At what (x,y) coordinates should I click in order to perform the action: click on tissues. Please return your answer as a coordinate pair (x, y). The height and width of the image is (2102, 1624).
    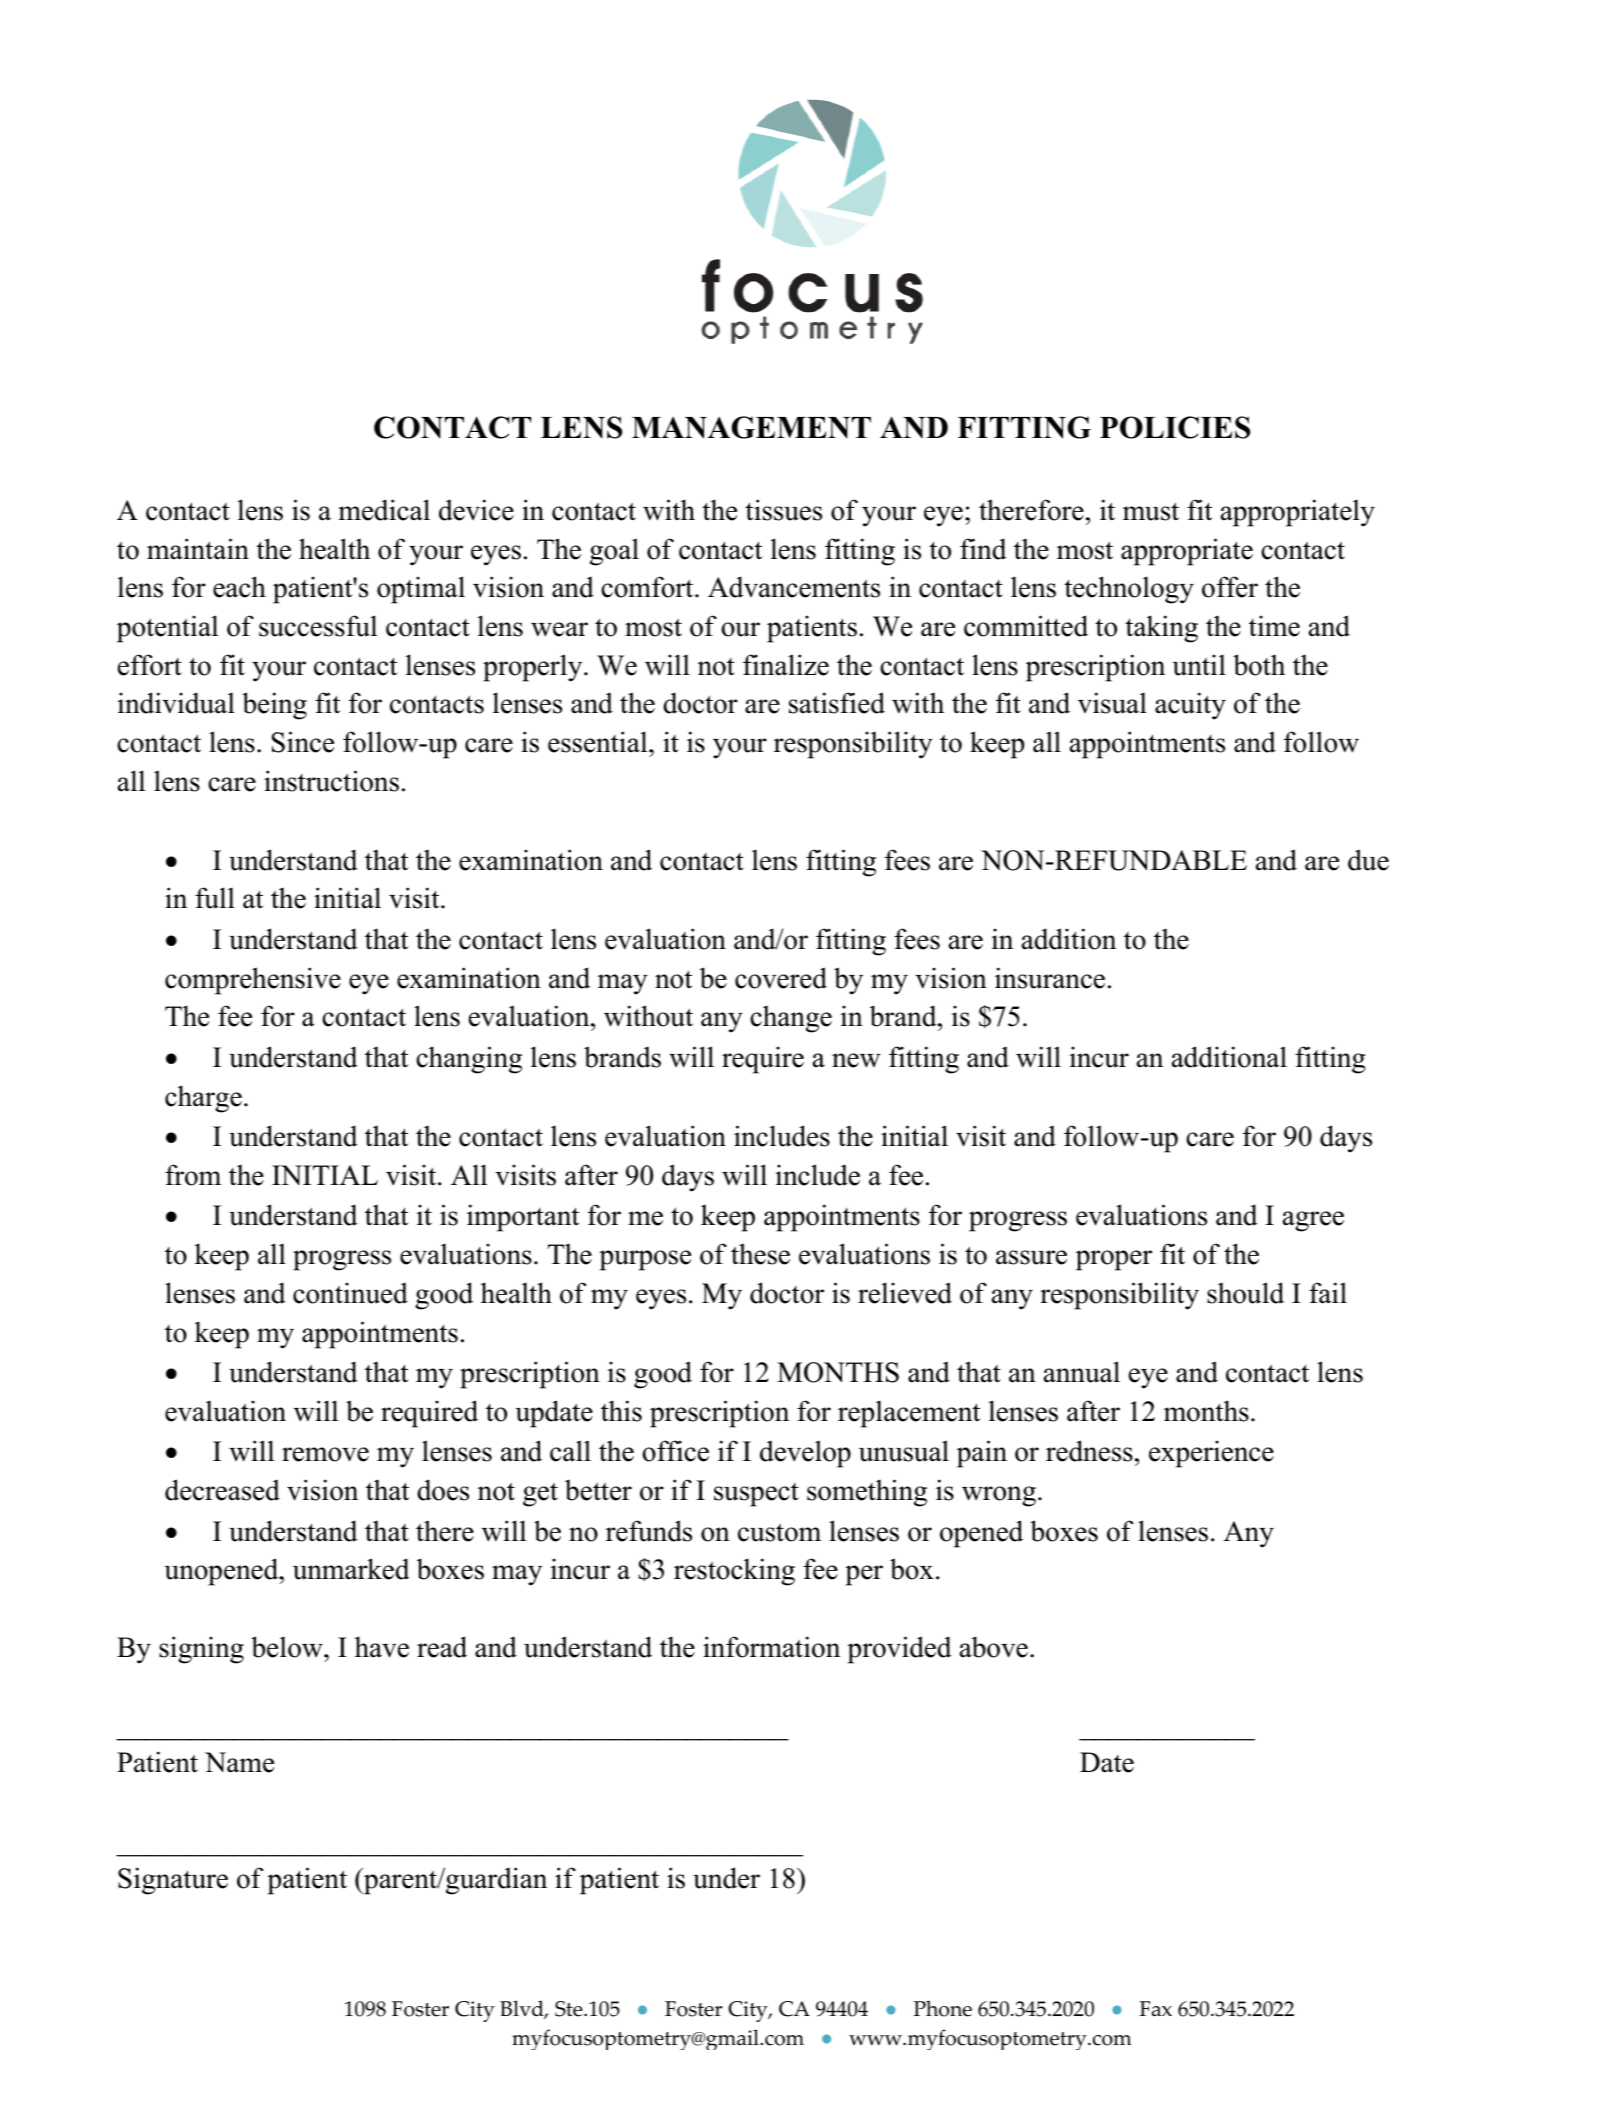
    Looking at the image, I should click on (783, 510).
